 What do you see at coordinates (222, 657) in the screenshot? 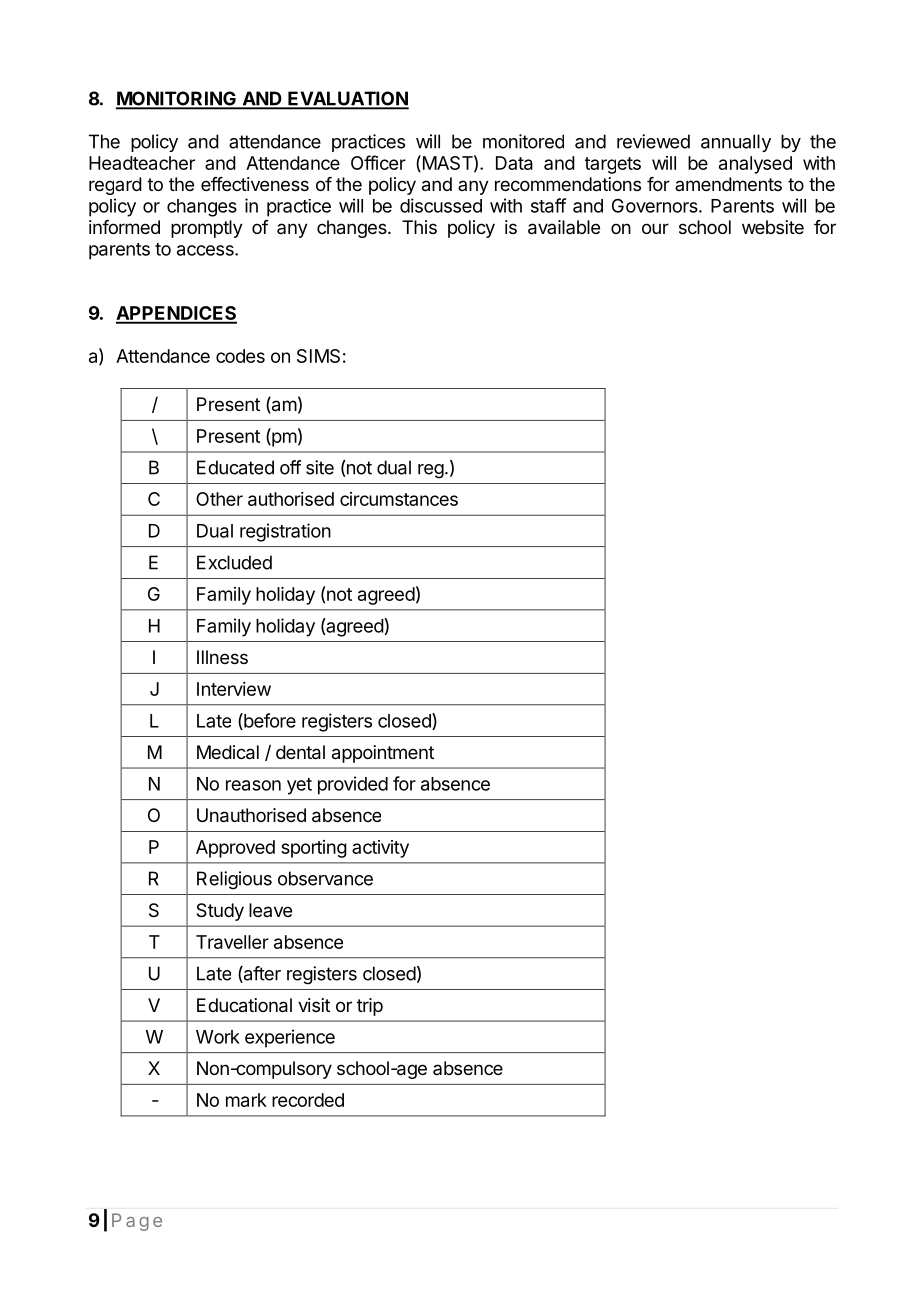
I see `Illness` at bounding box center [222, 657].
